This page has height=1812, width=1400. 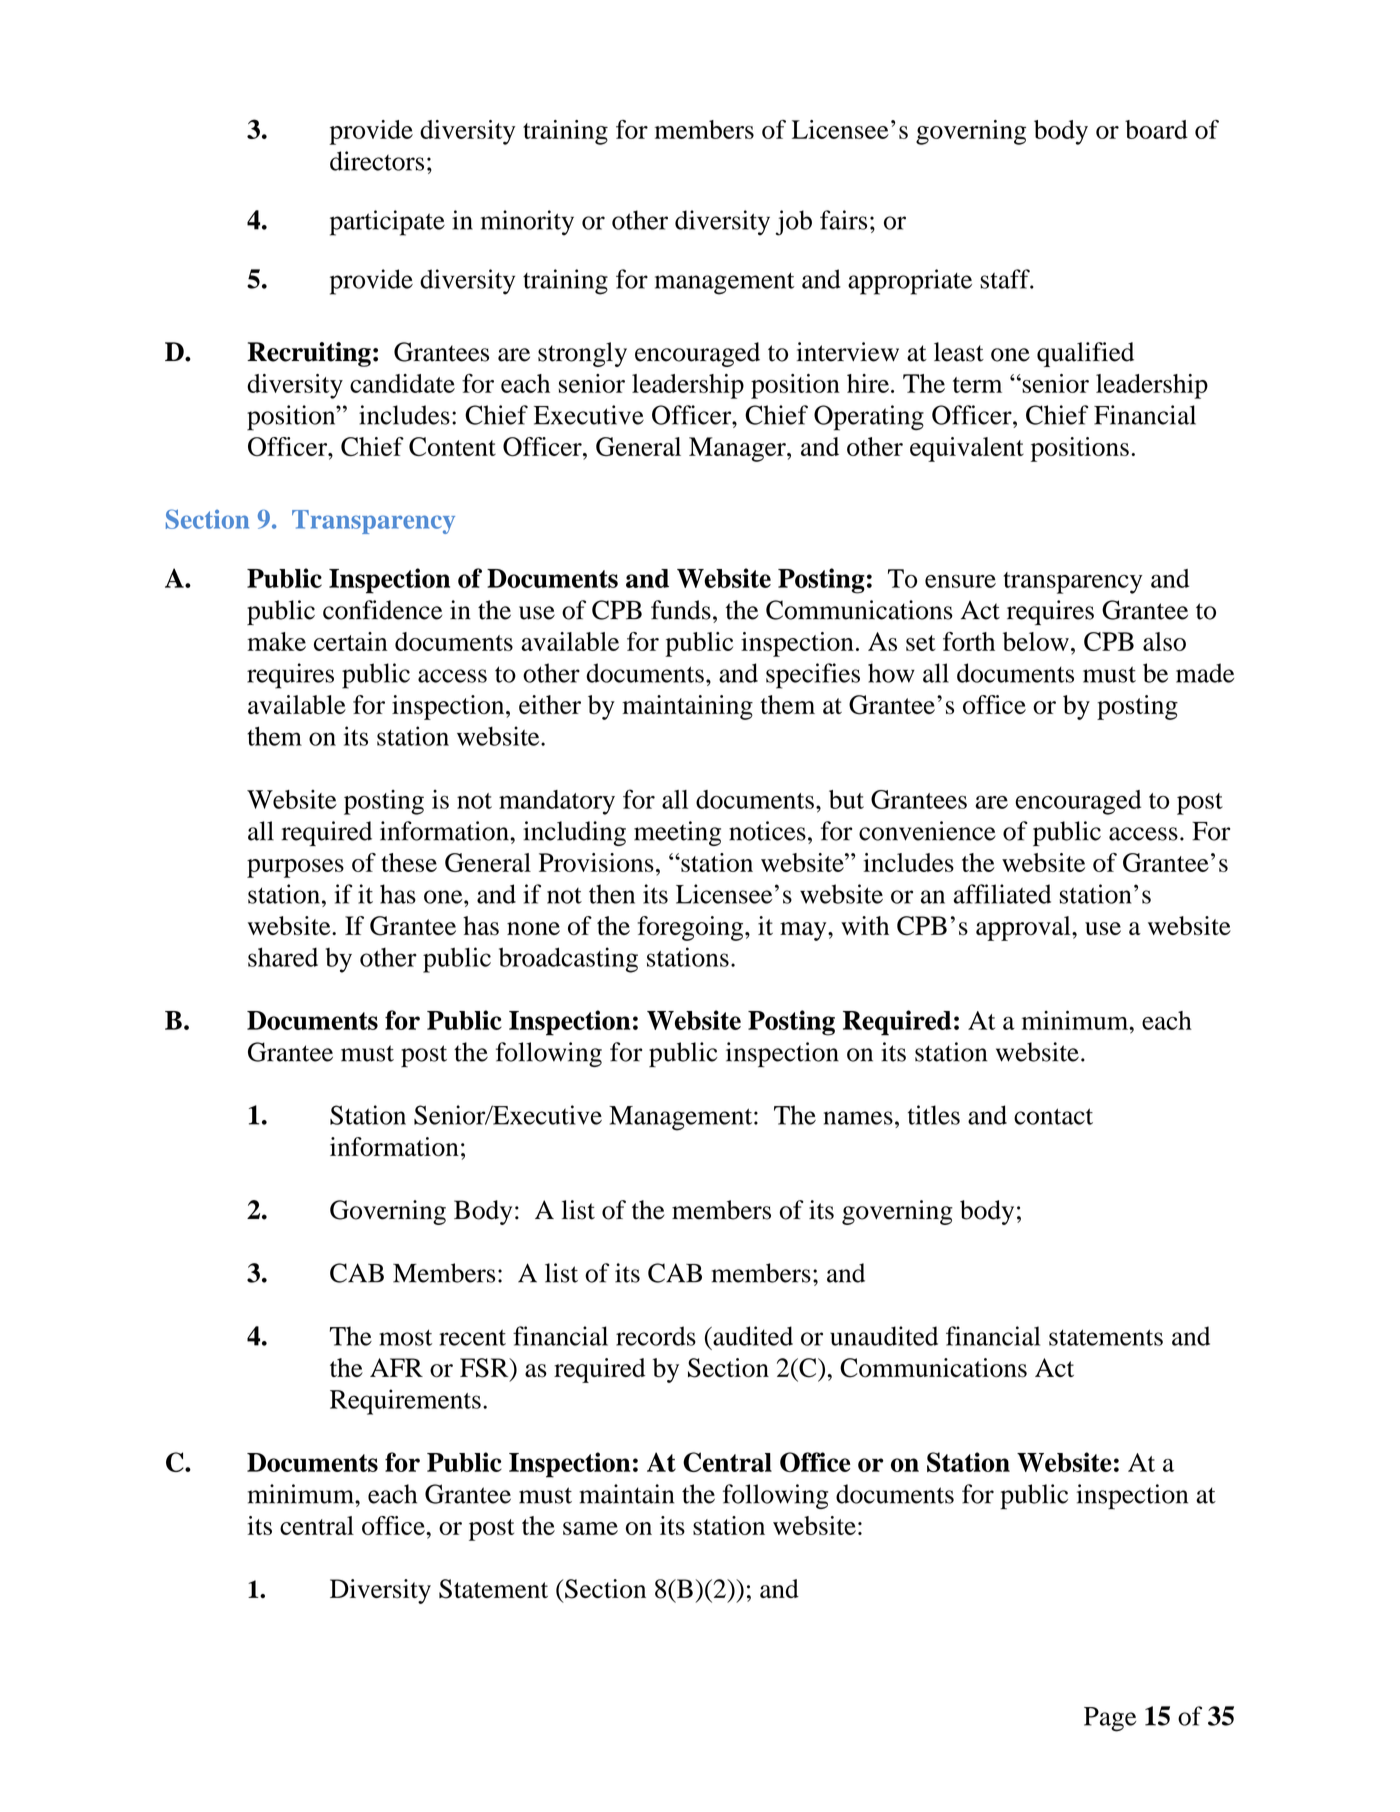 I want to click on job, so click(x=793, y=223).
